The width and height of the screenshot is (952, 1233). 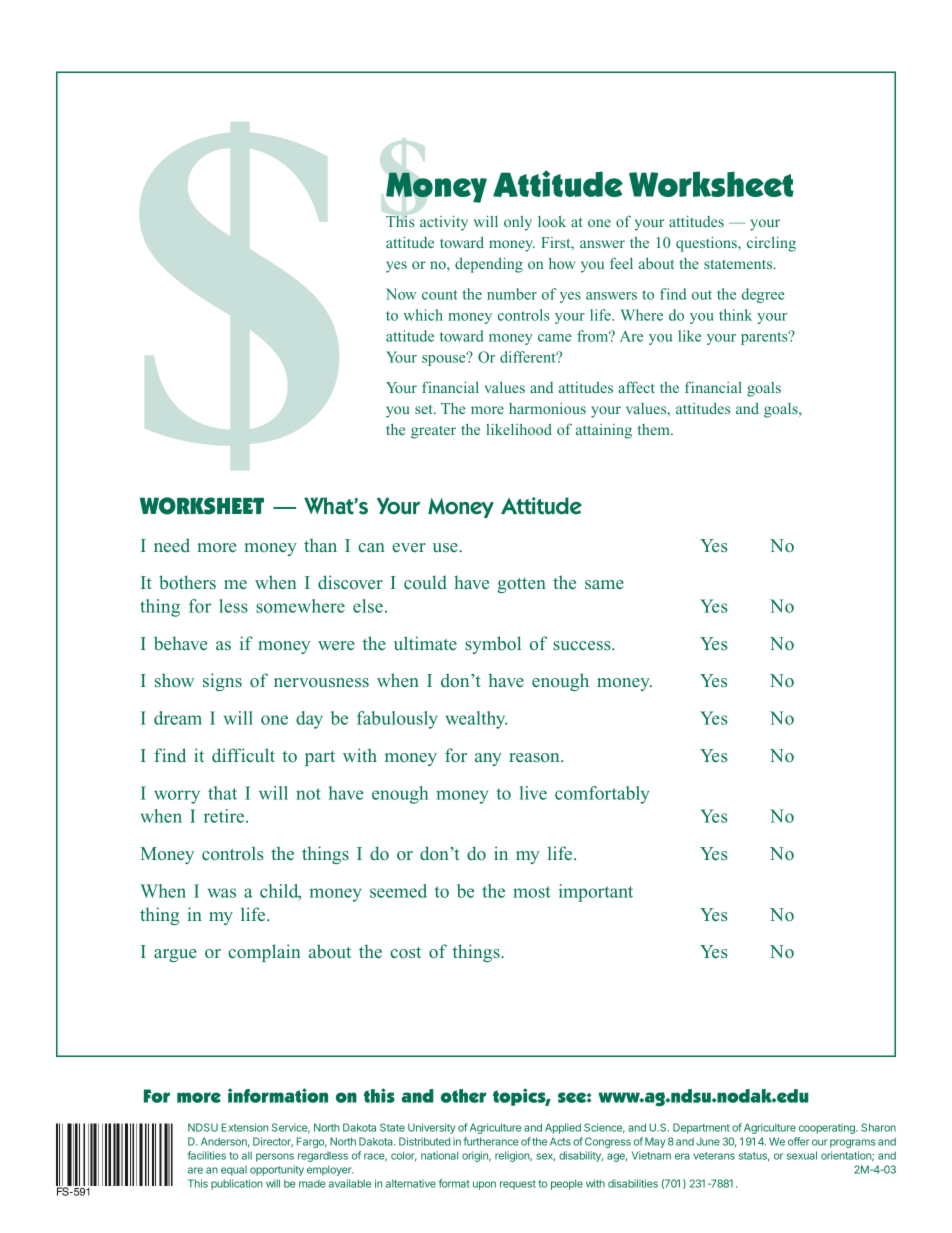 What do you see at coordinates (518, 223) in the screenshot?
I see `only` at bounding box center [518, 223].
